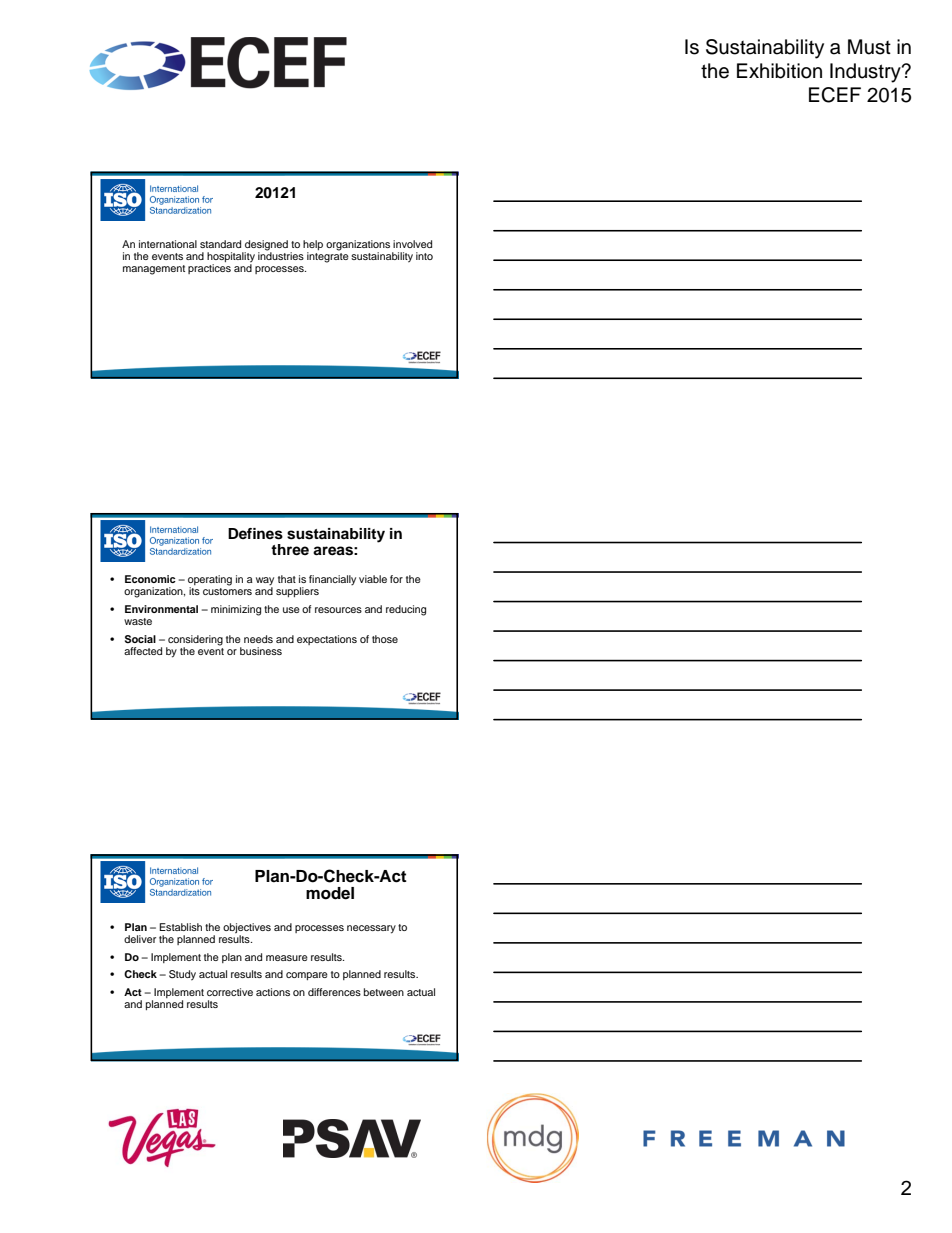  Describe the element at coordinates (412, 244) in the screenshot. I see `involved` at that location.
